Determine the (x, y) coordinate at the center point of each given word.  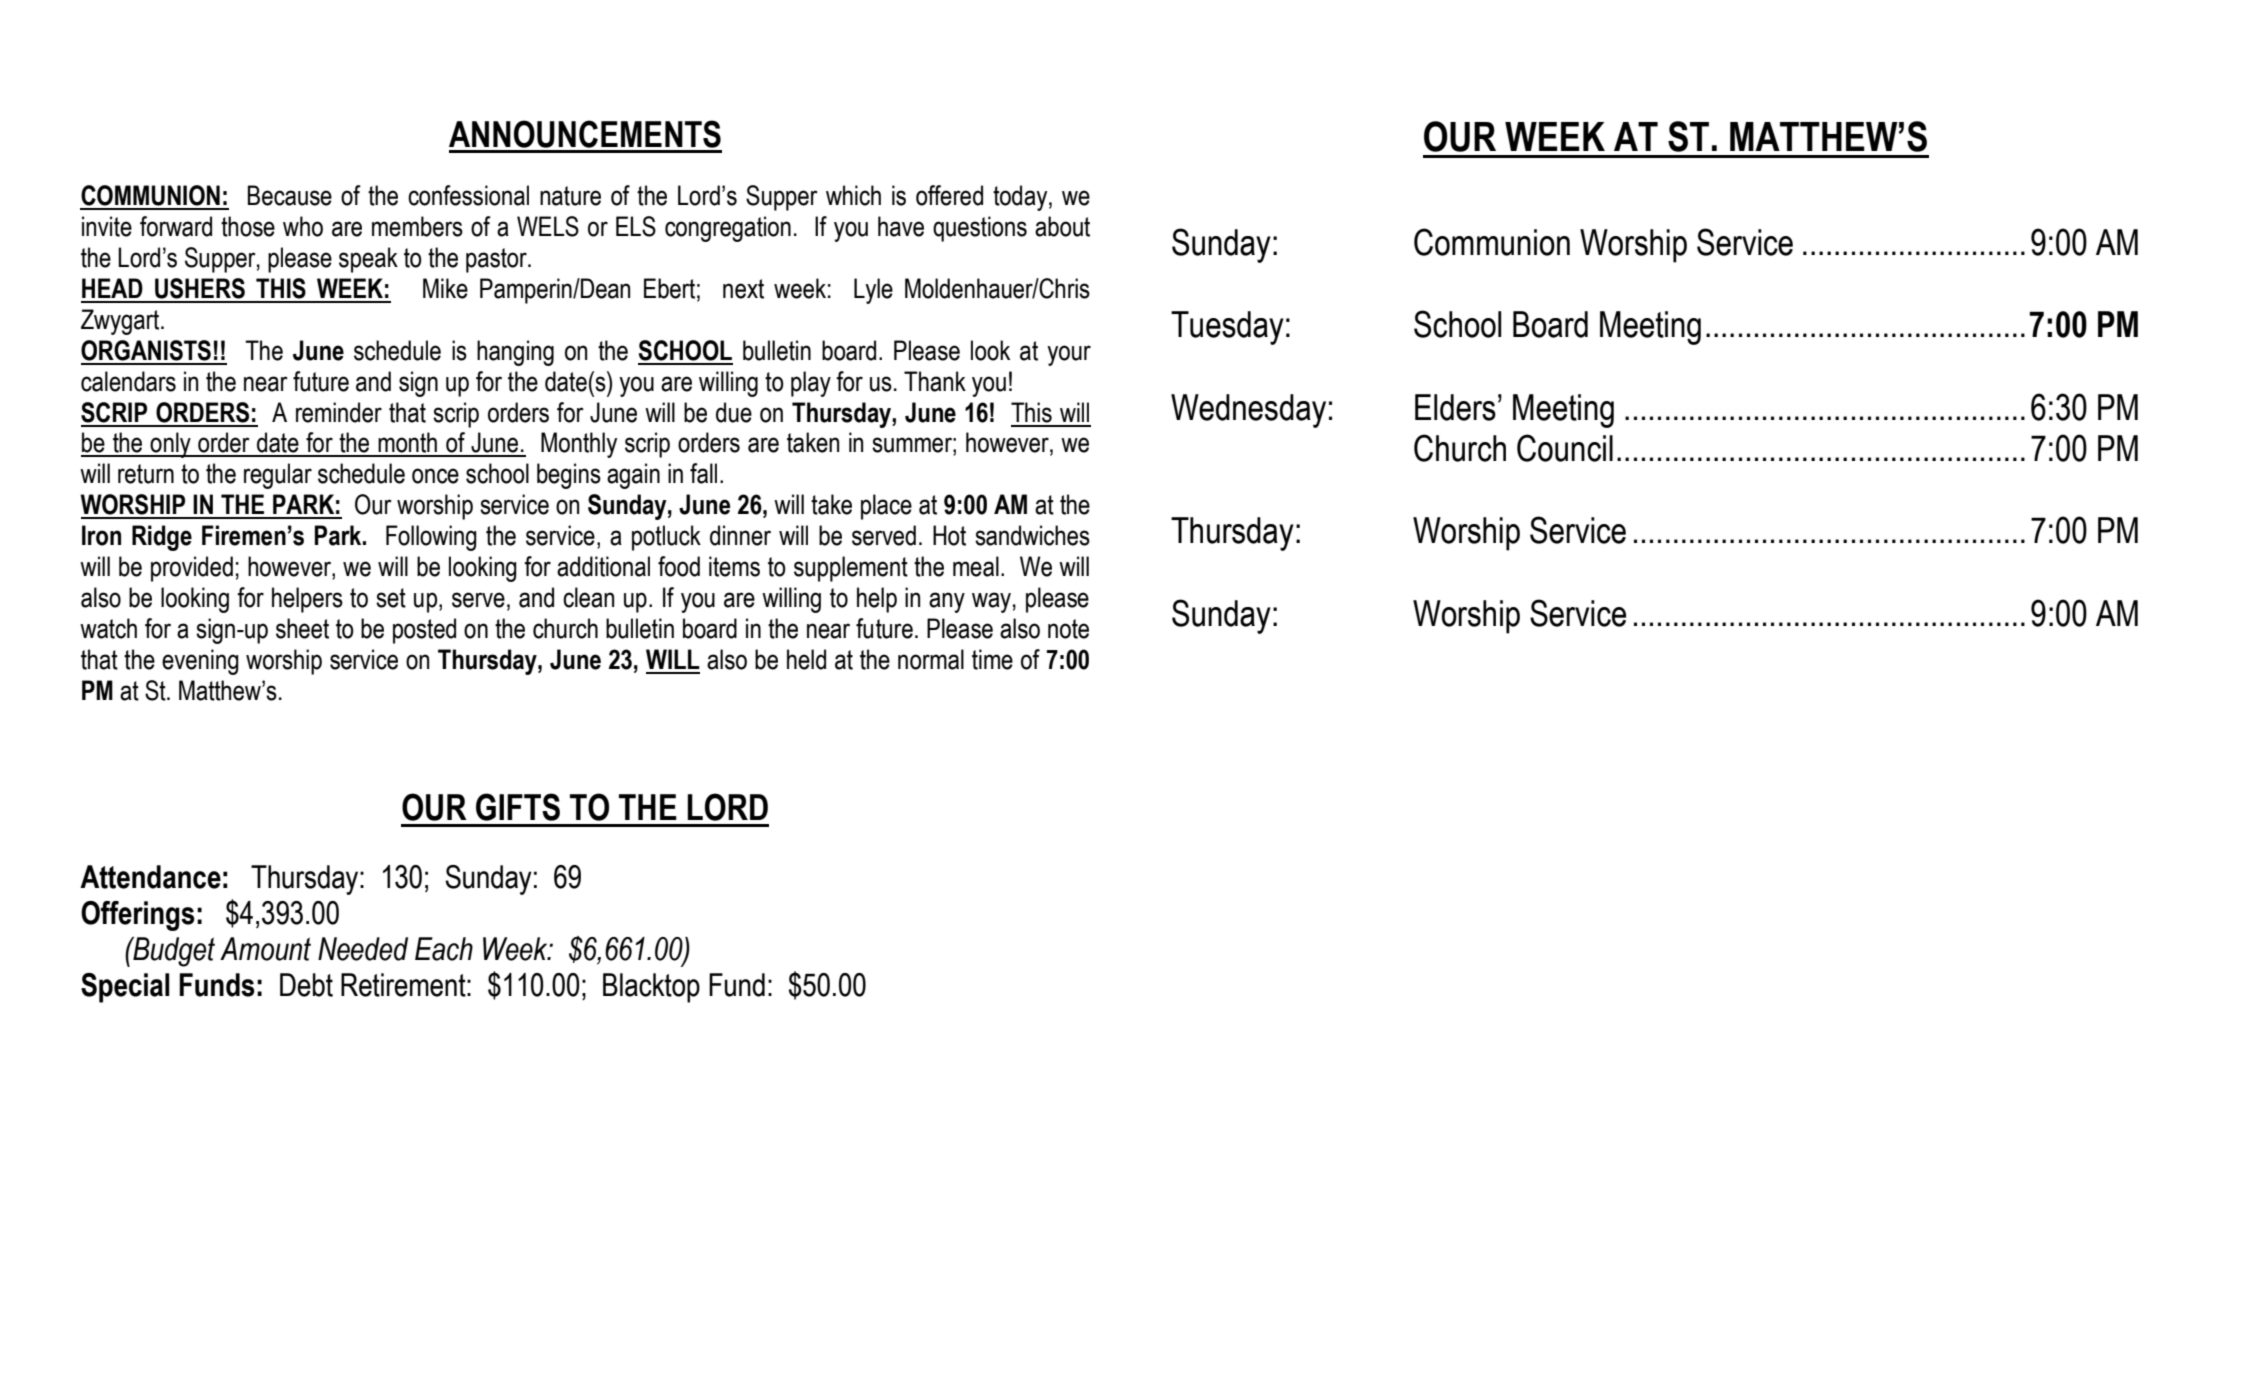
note (1068, 629)
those (248, 226)
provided (192, 569)
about (1062, 226)
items (734, 566)
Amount (265, 949)
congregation (728, 229)
